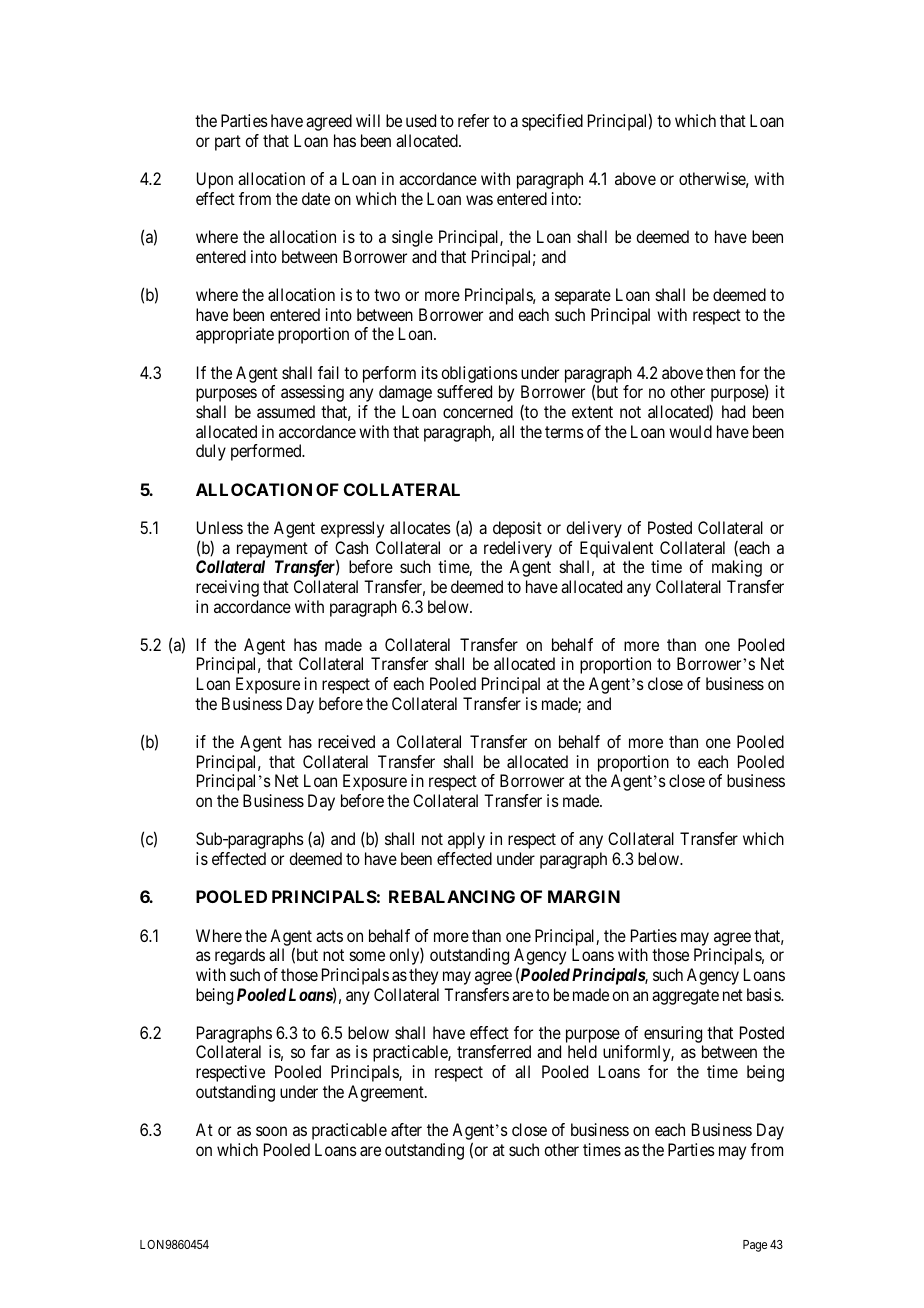 The width and height of the screenshot is (924, 1308). Describe the element at coordinates (737, 568) in the screenshot. I see `making` at that location.
